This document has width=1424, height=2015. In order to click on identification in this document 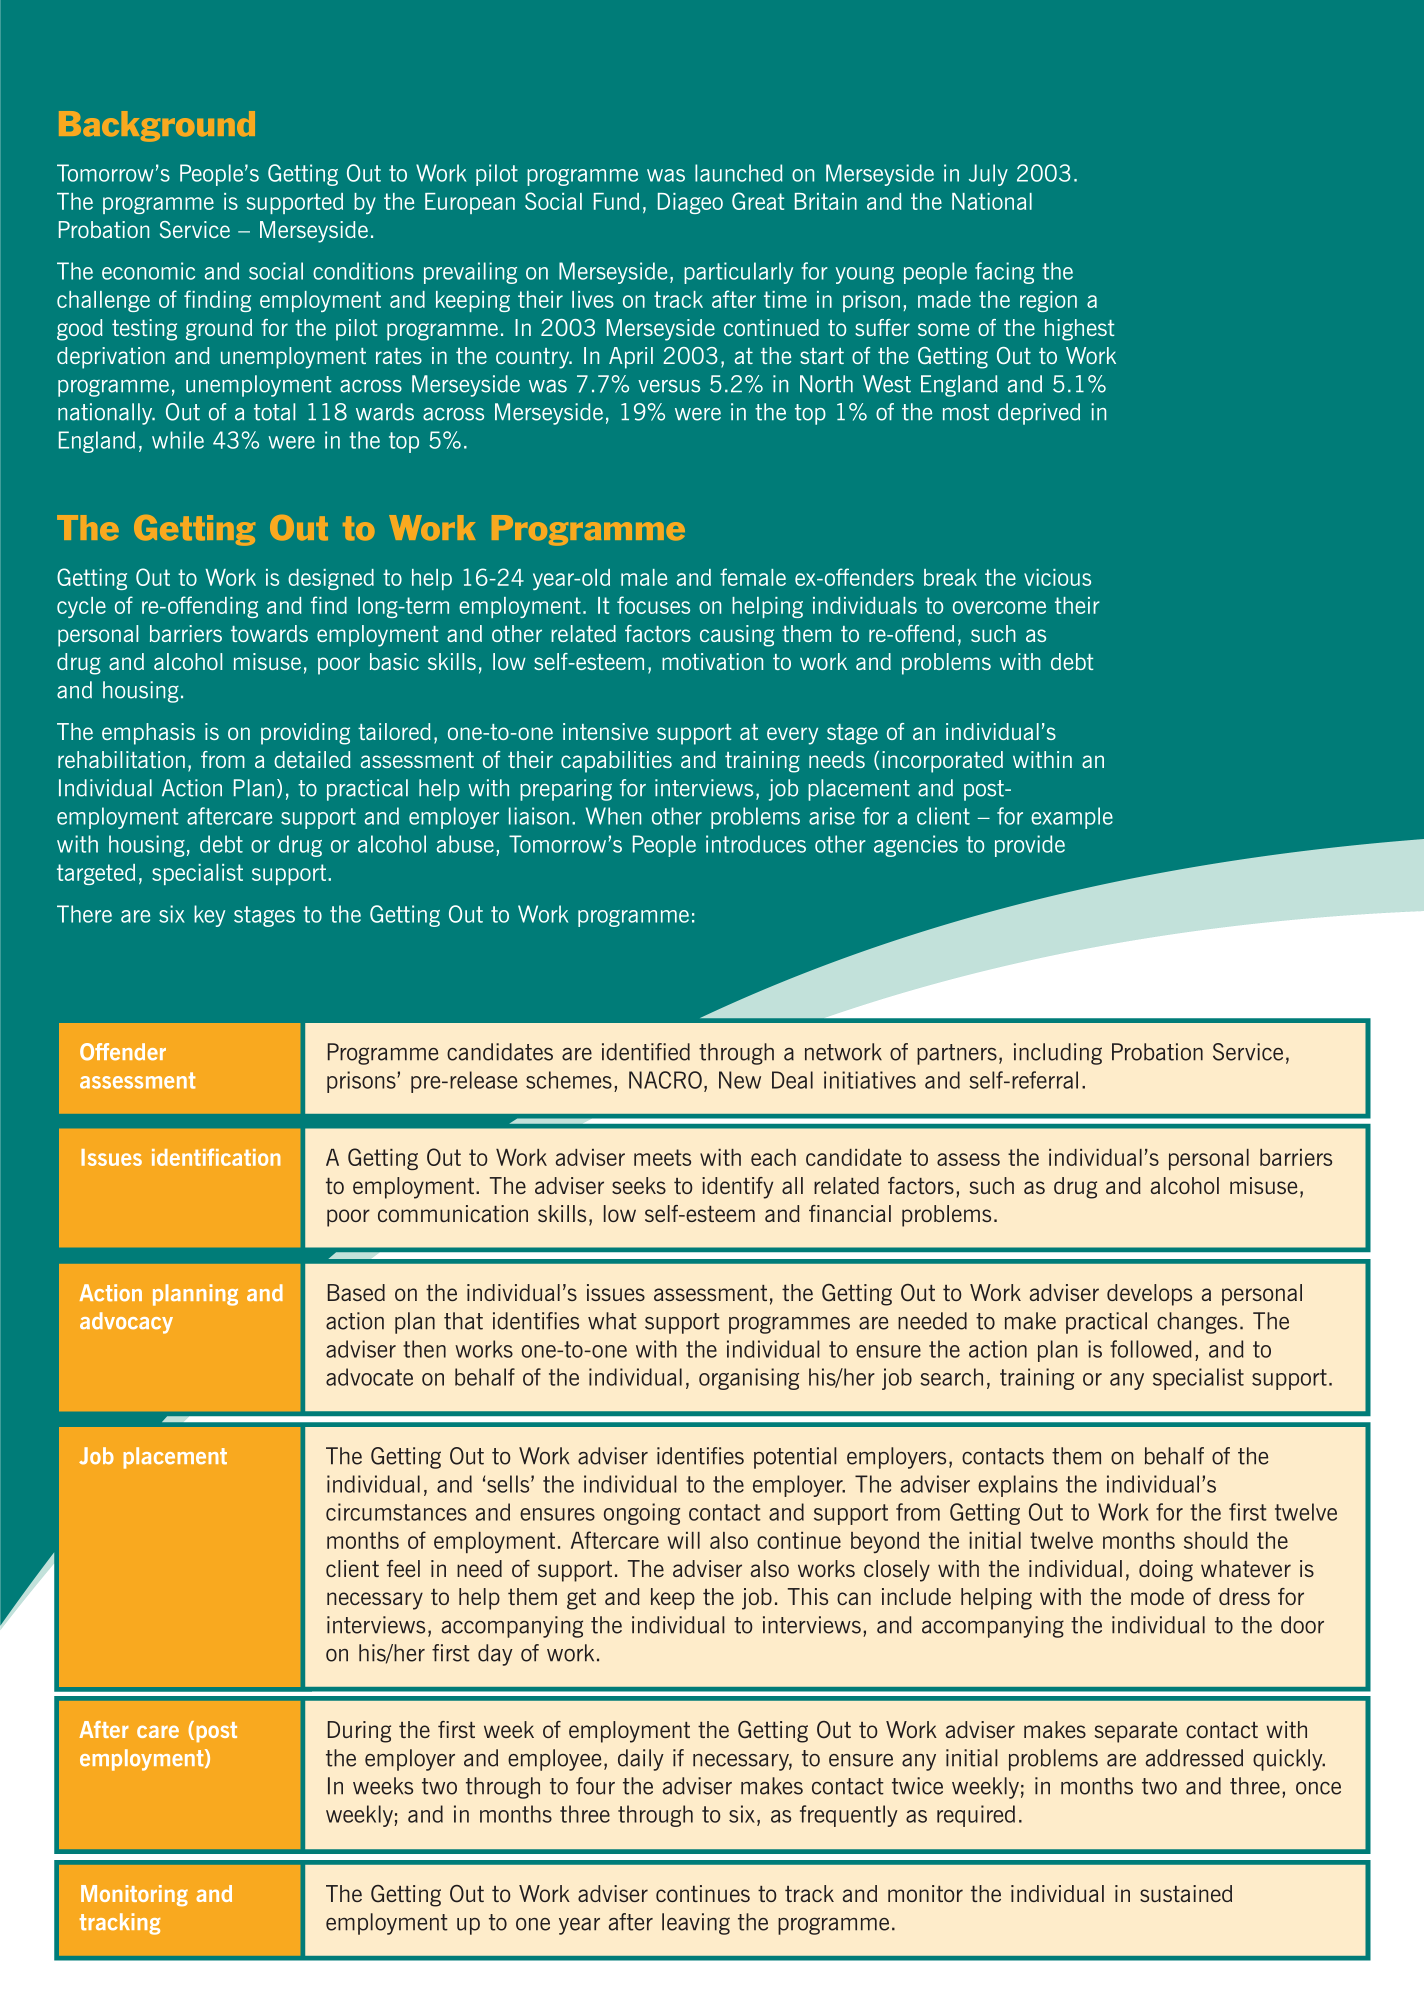, I will do `click(216, 1157)`.
